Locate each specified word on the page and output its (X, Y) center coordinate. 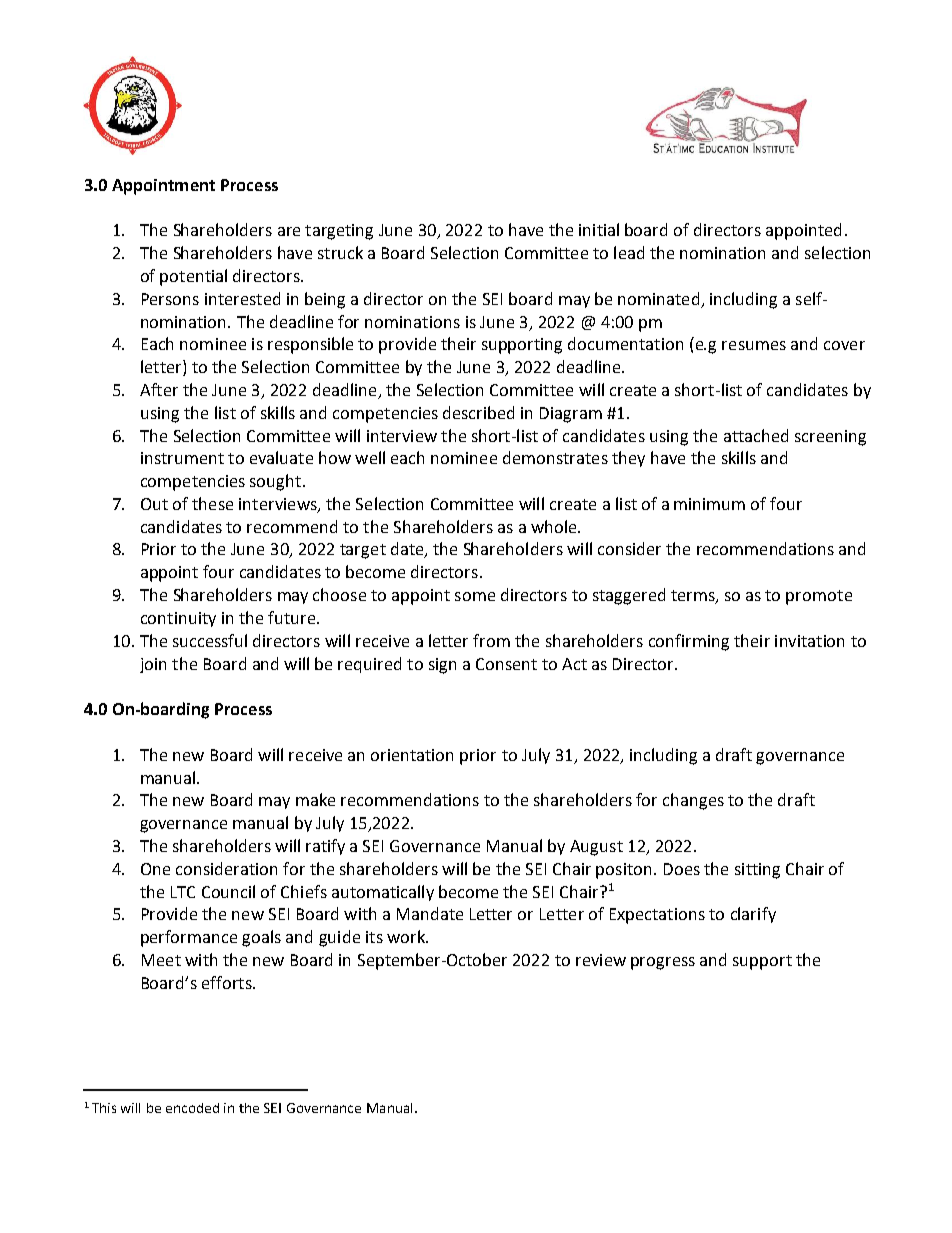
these (212, 503)
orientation (412, 755)
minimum (709, 504)
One (155, 869)
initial (599, 229)
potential (193, 277)
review (601, 960)
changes (693, 801)
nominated (658, 298)
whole (555, 526)
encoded (192, 1108)
